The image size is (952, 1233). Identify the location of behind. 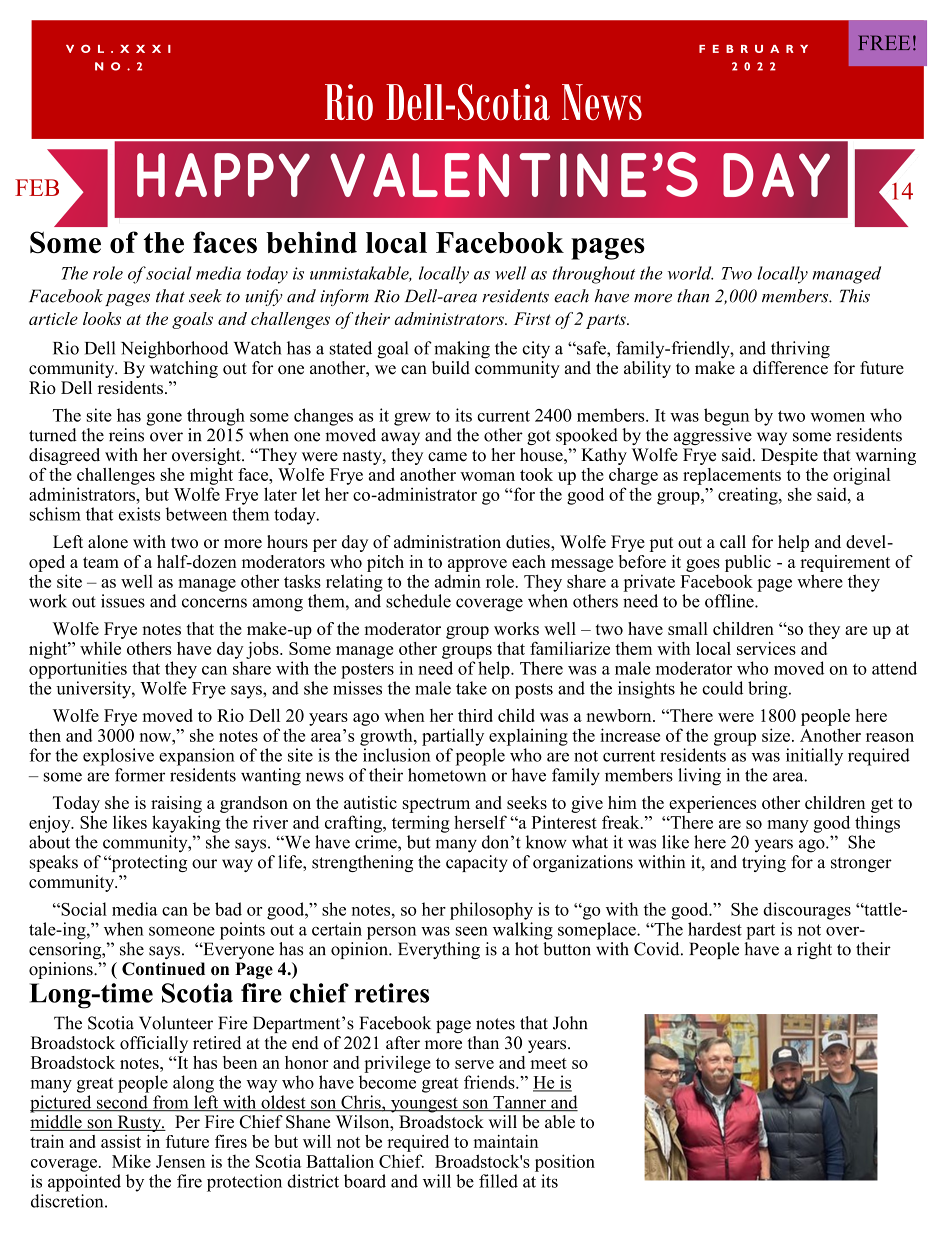
(311, 242).
